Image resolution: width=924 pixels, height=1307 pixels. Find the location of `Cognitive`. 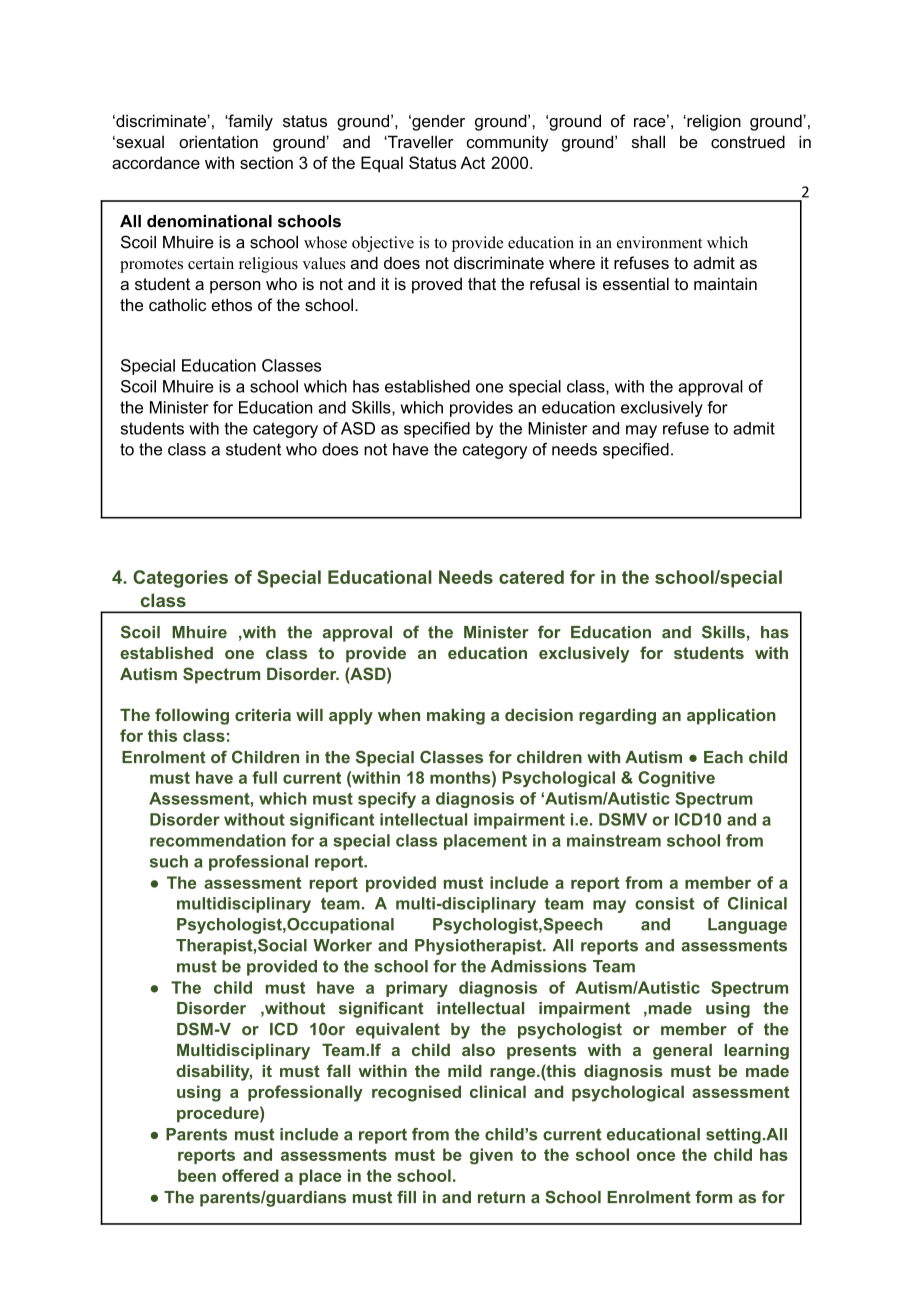

Cognitive is located at coordinates (676, 779).
